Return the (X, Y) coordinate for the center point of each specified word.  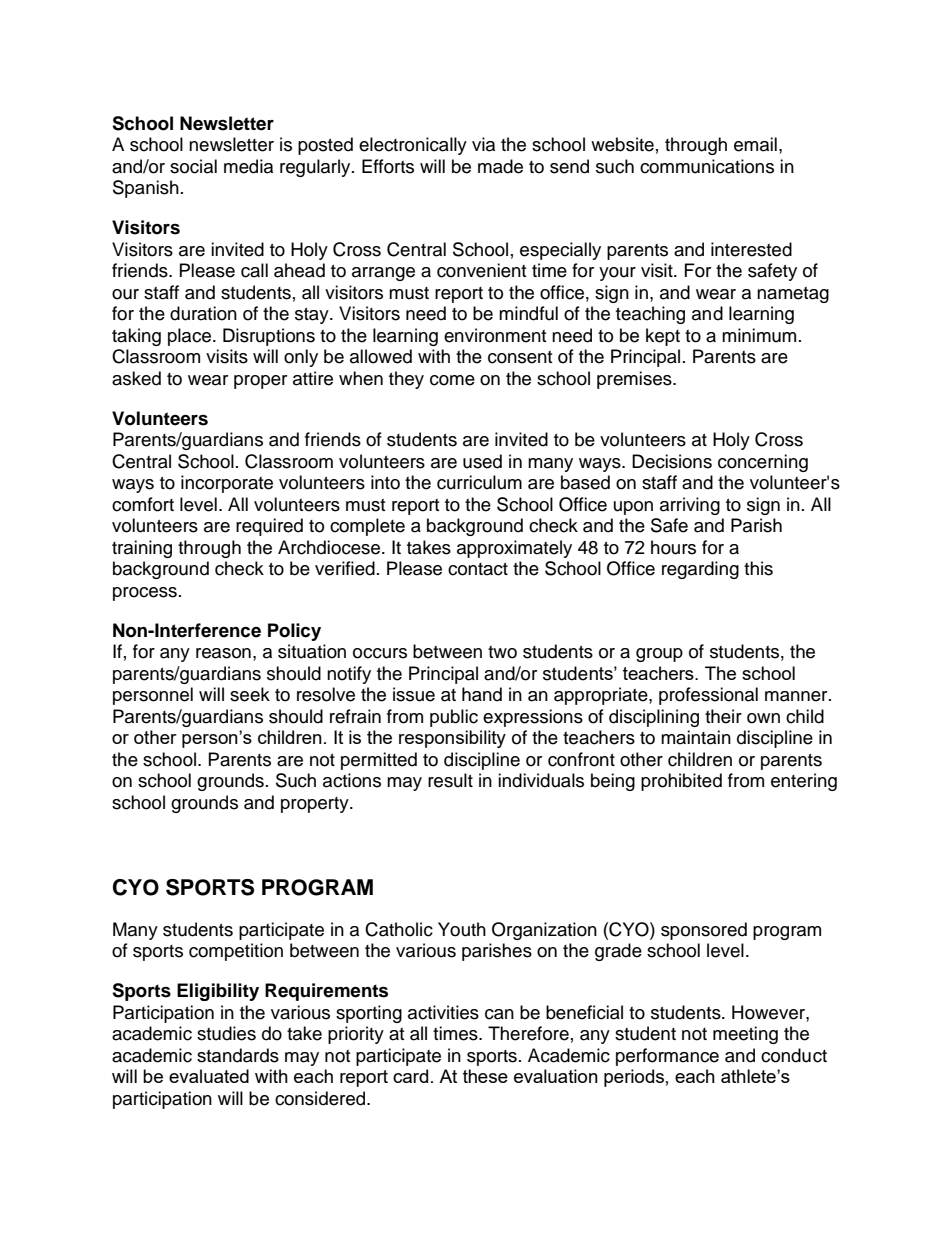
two (502, 652)
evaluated (209, 1076)
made (500, 166)
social (193, 166)
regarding (700, 570)
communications (707, 166)
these (485, 1076)
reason (223, 653)
